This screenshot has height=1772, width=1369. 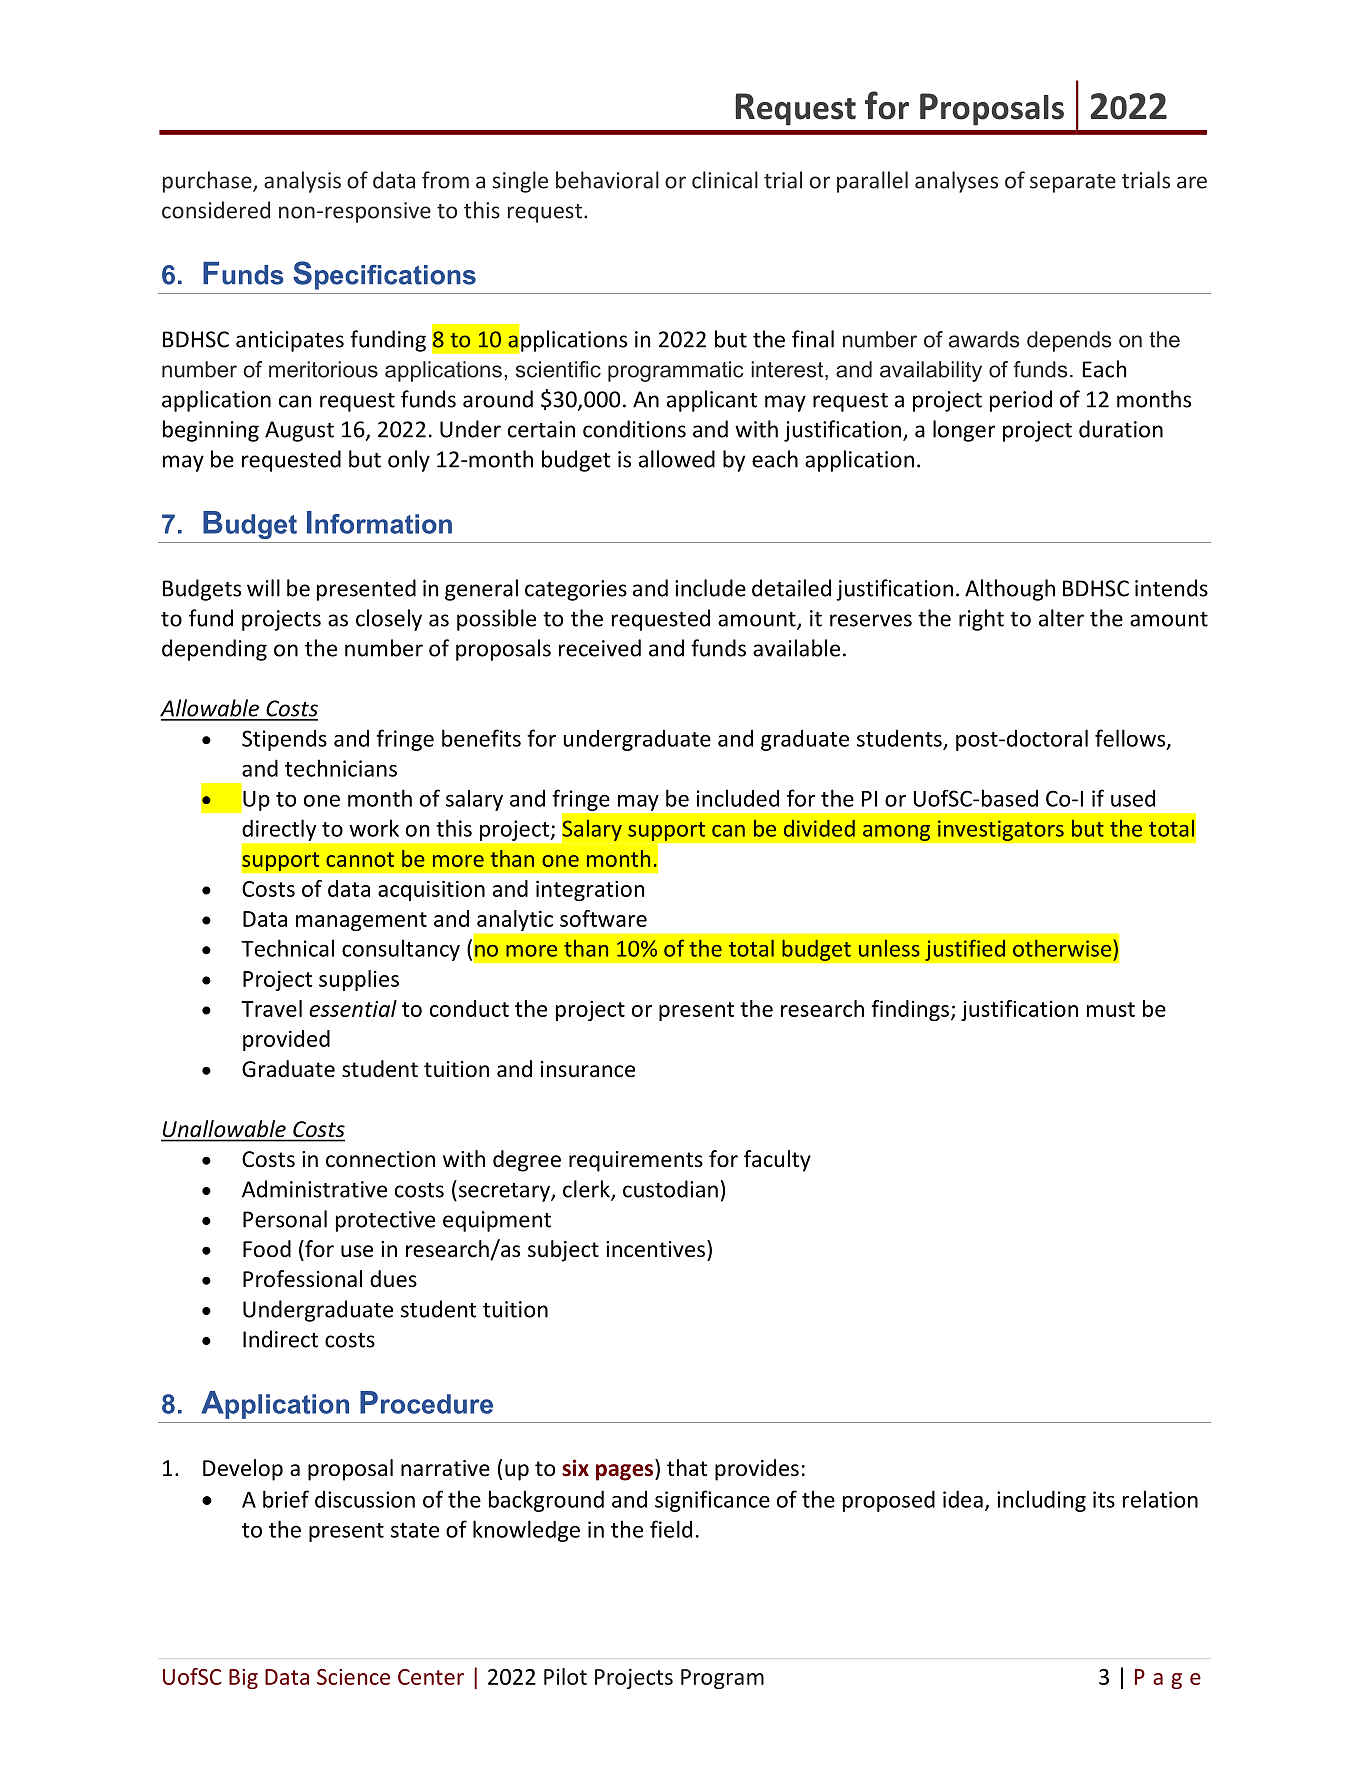 I want to click on Pilot, so click(x=565, y=1676).
